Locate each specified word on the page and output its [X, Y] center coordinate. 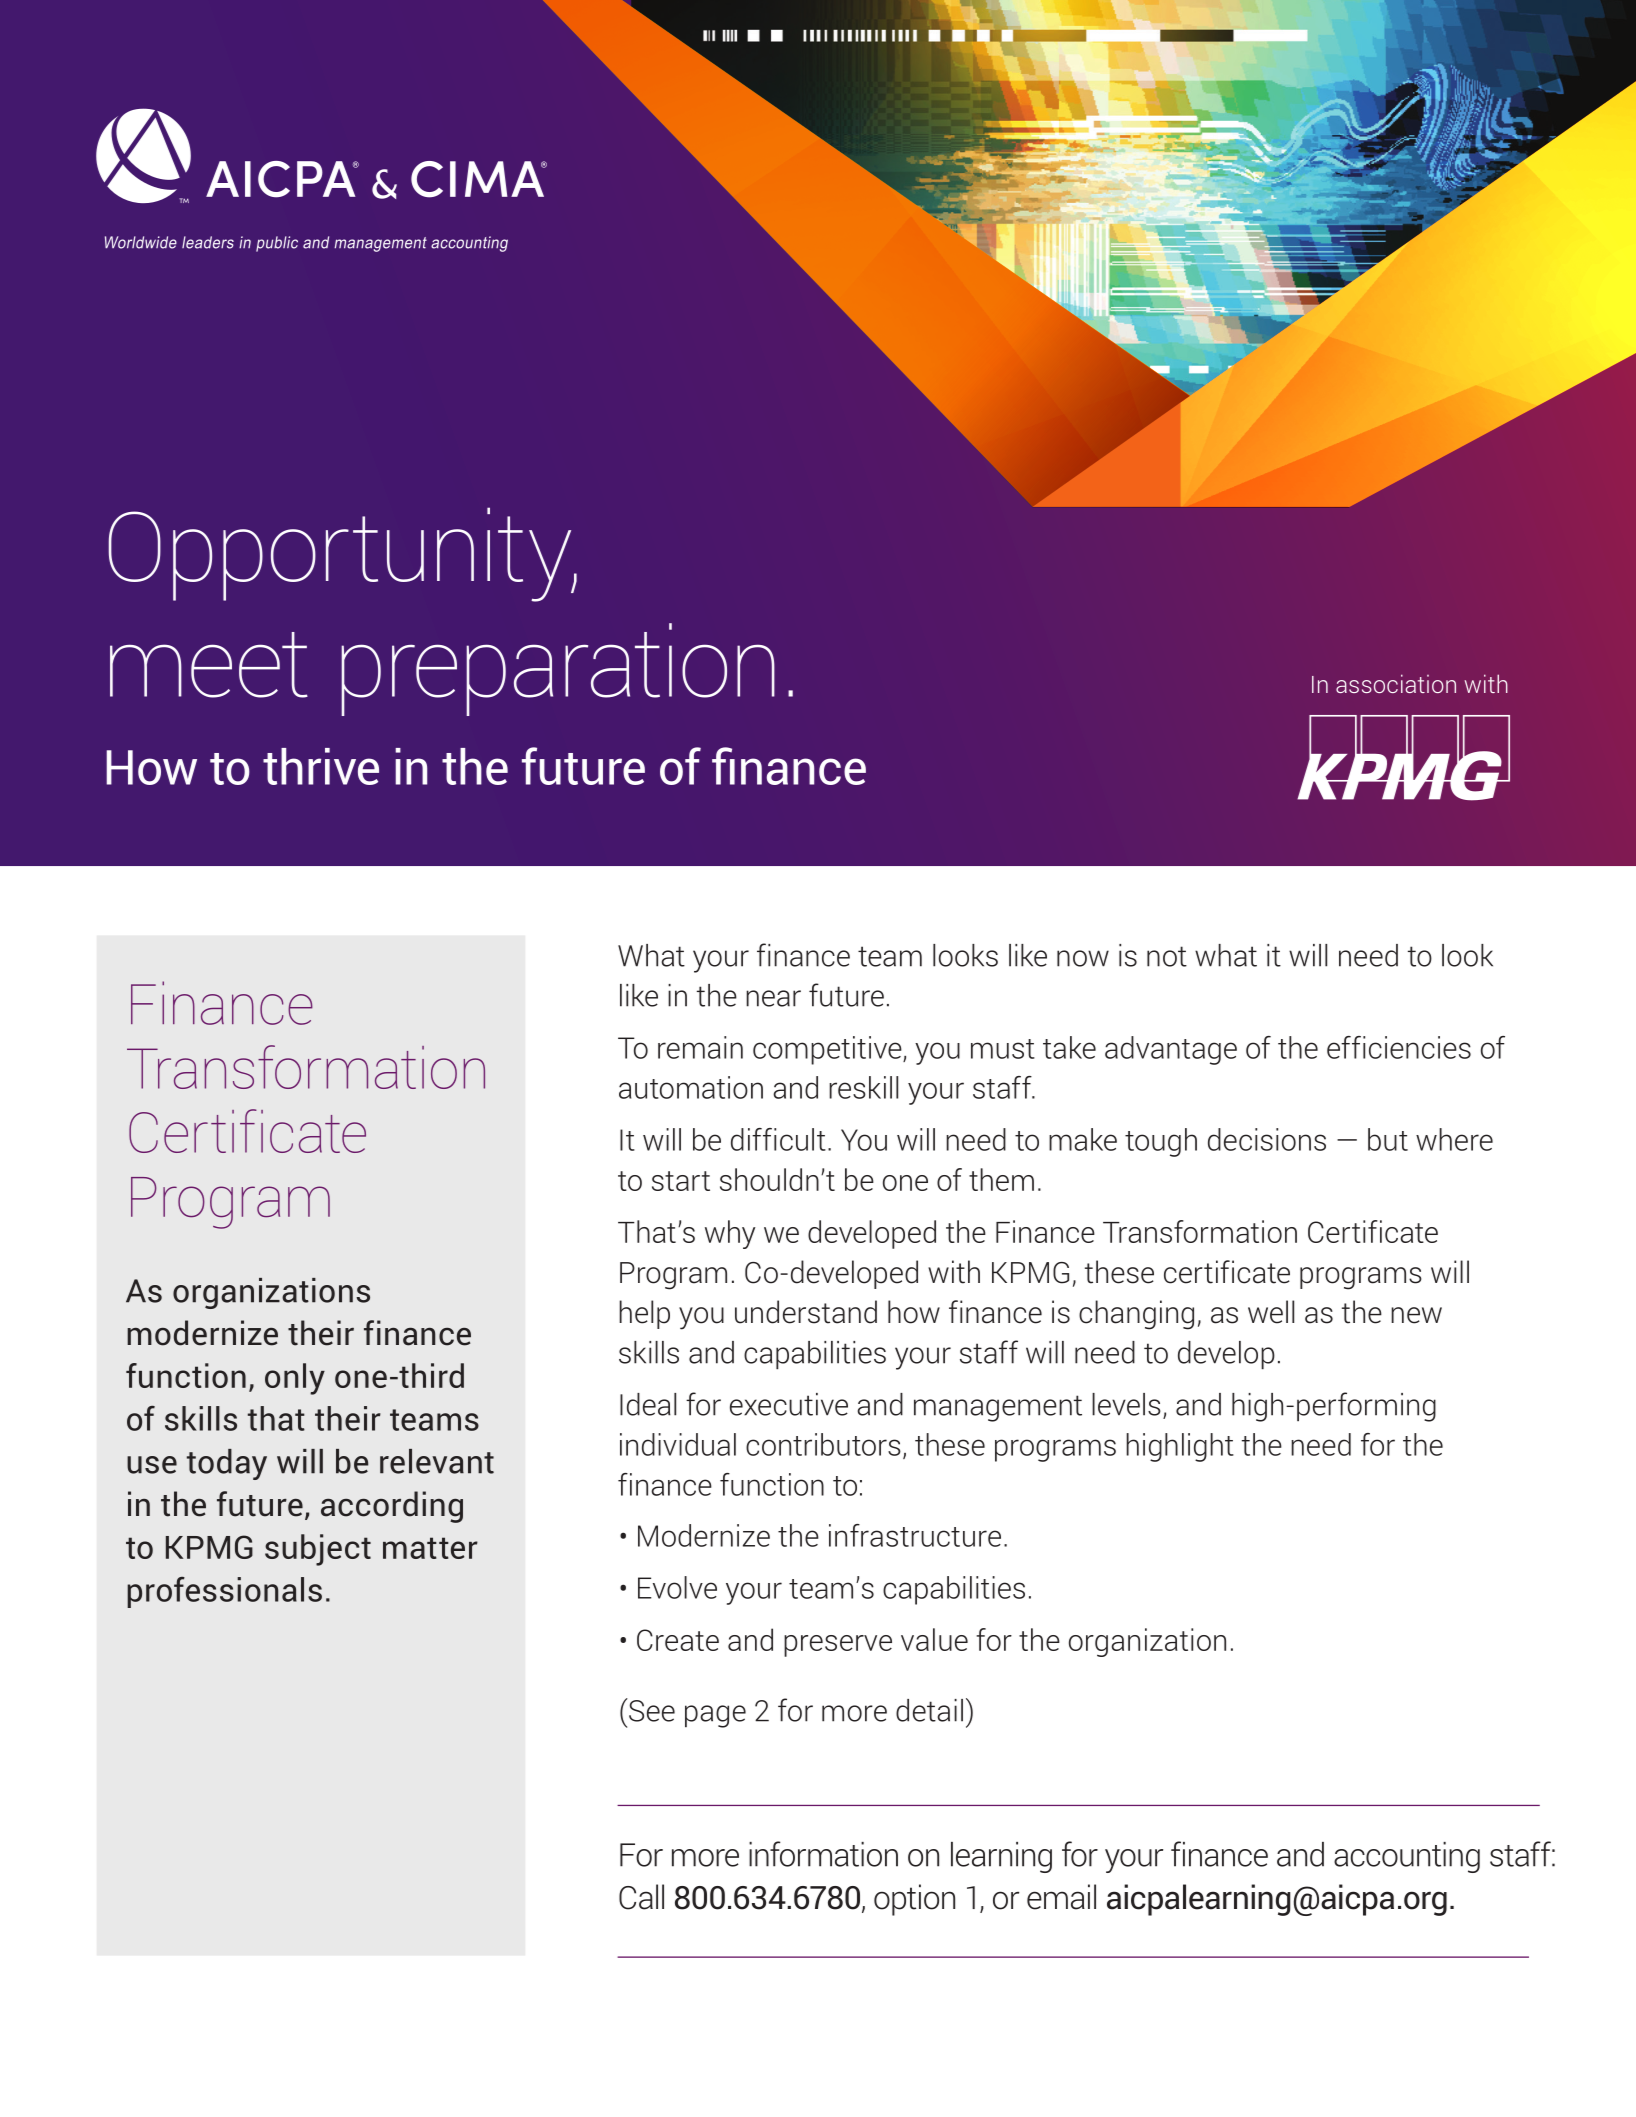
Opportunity [341, 554]
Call [641, 1897]
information [823, 1854]
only [295, 1379]
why [730, 1234]
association [1396, 683]
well [1271, 1312]
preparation [558, 669]
